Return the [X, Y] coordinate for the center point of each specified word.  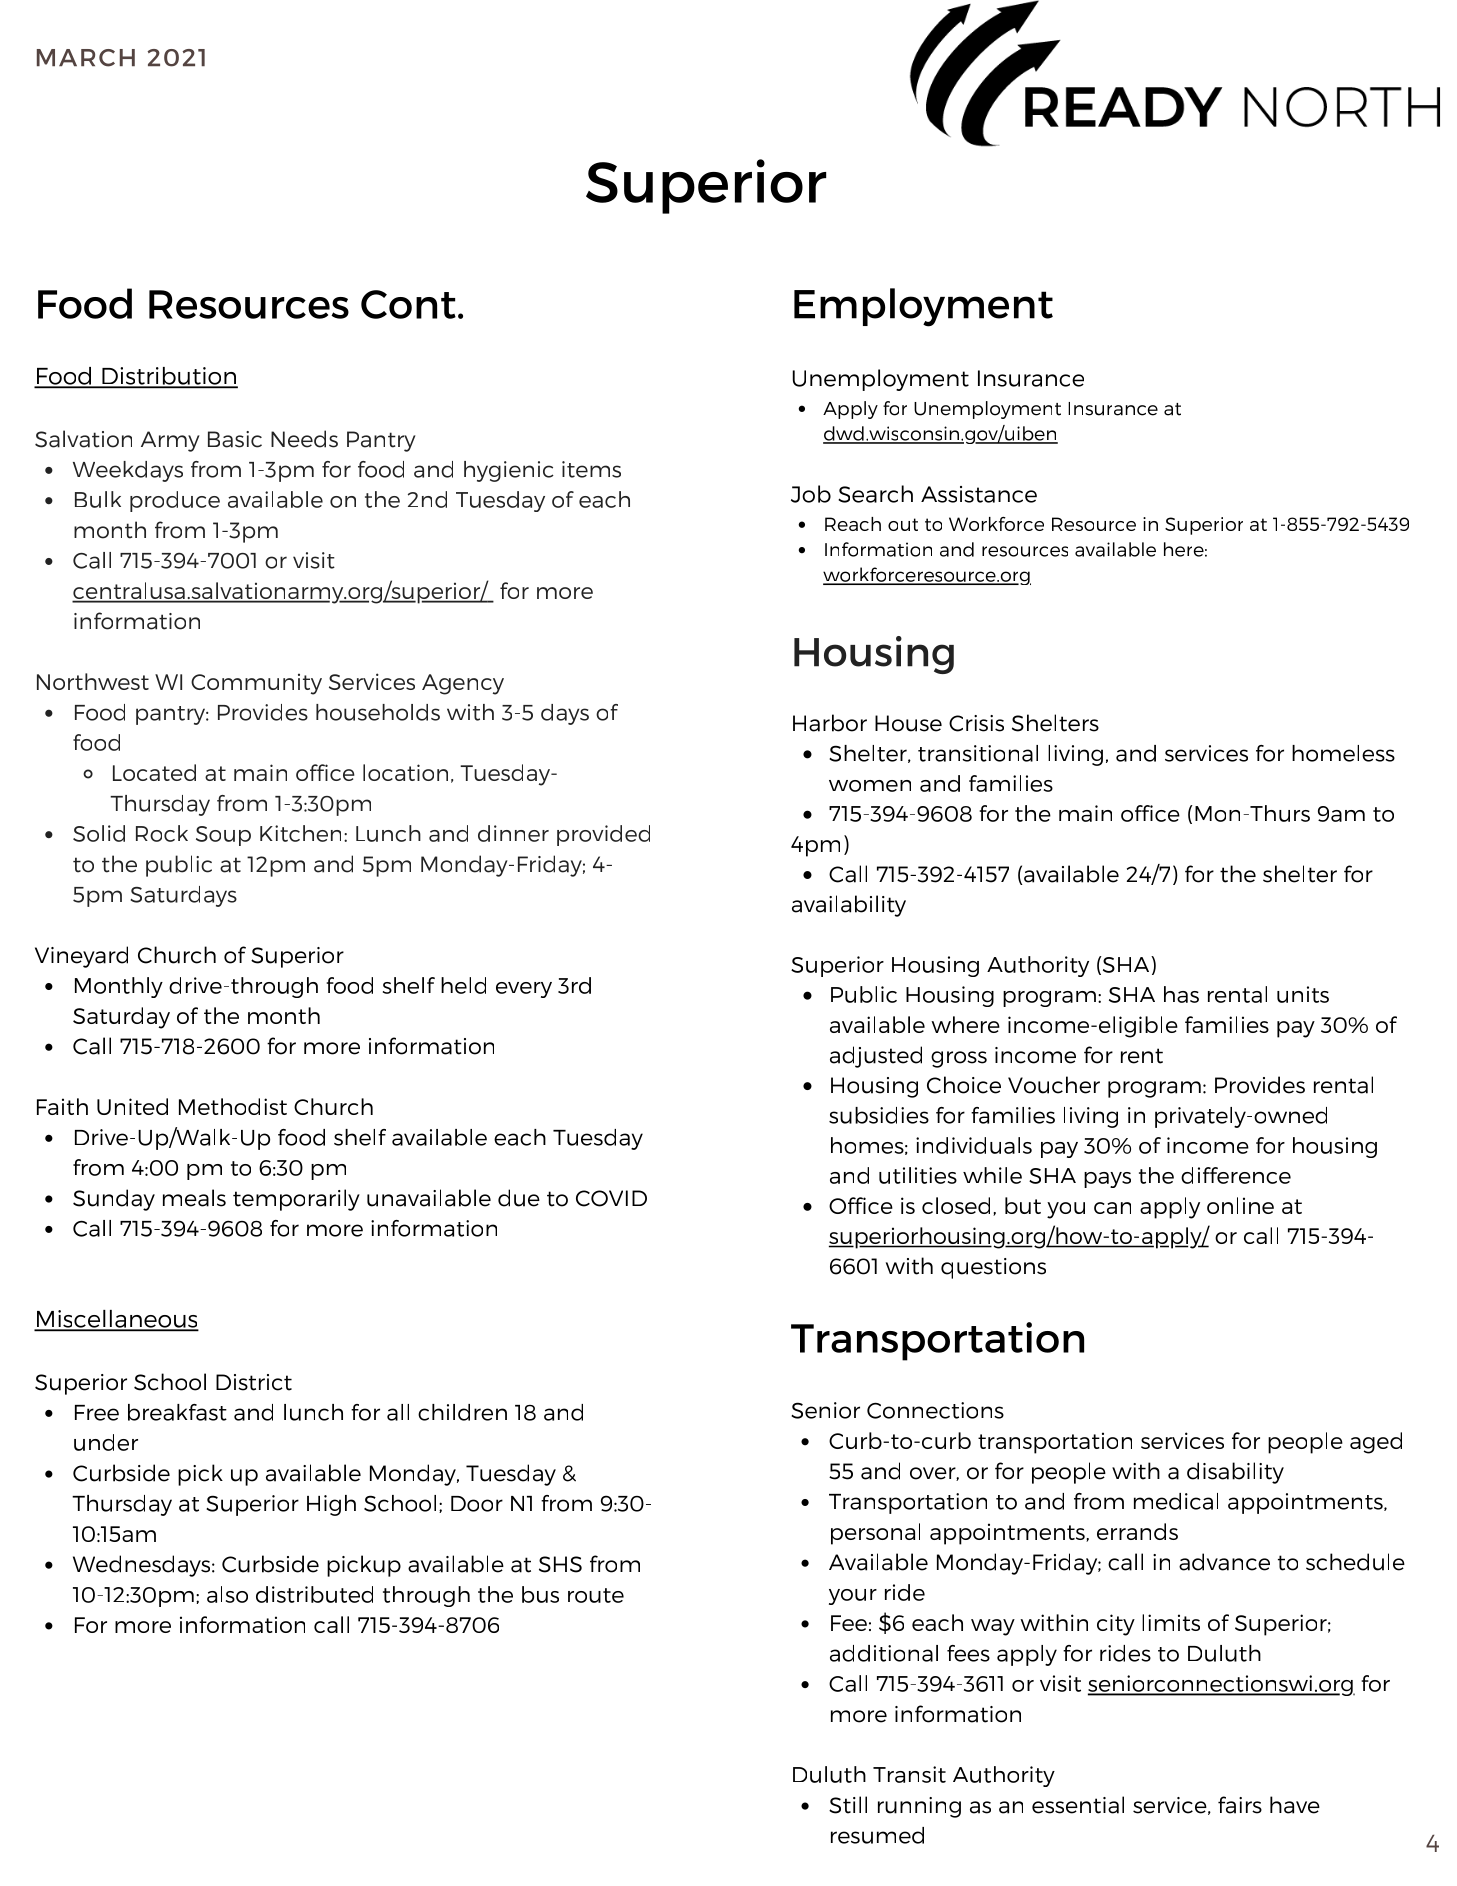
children [462, 1412]
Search [875, 494]
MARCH [86, 58]
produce [175, 501]
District [254, 1382]
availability [849, 906]
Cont [408, 304]
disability [1235, 1473]
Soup [223, 836]
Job [811, 494]
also [227, 1594]
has [1181, 994]
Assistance [979, 494]
